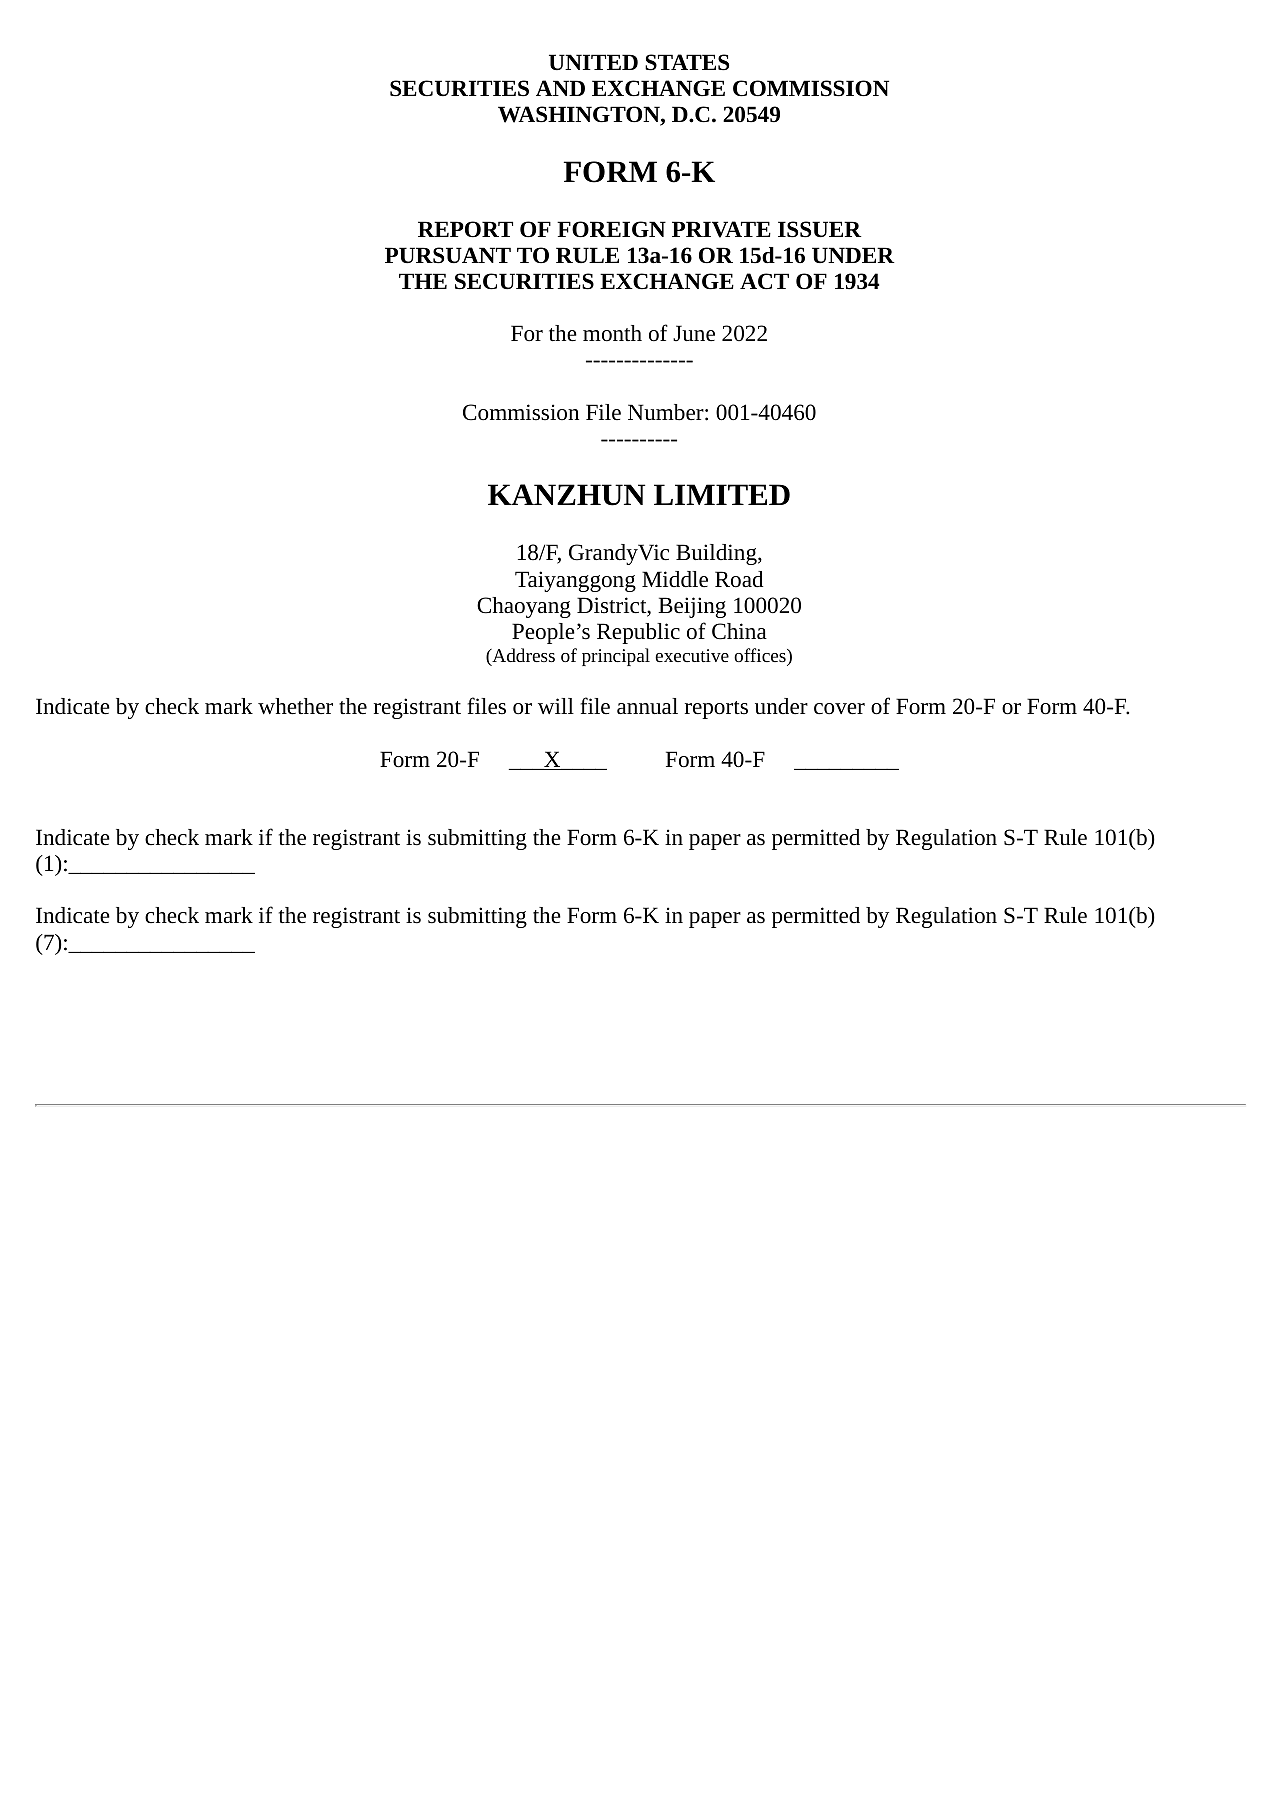  Describe the element at coordinates (448, 255) in the screenshot. I see `PURSUANT` at that location.
